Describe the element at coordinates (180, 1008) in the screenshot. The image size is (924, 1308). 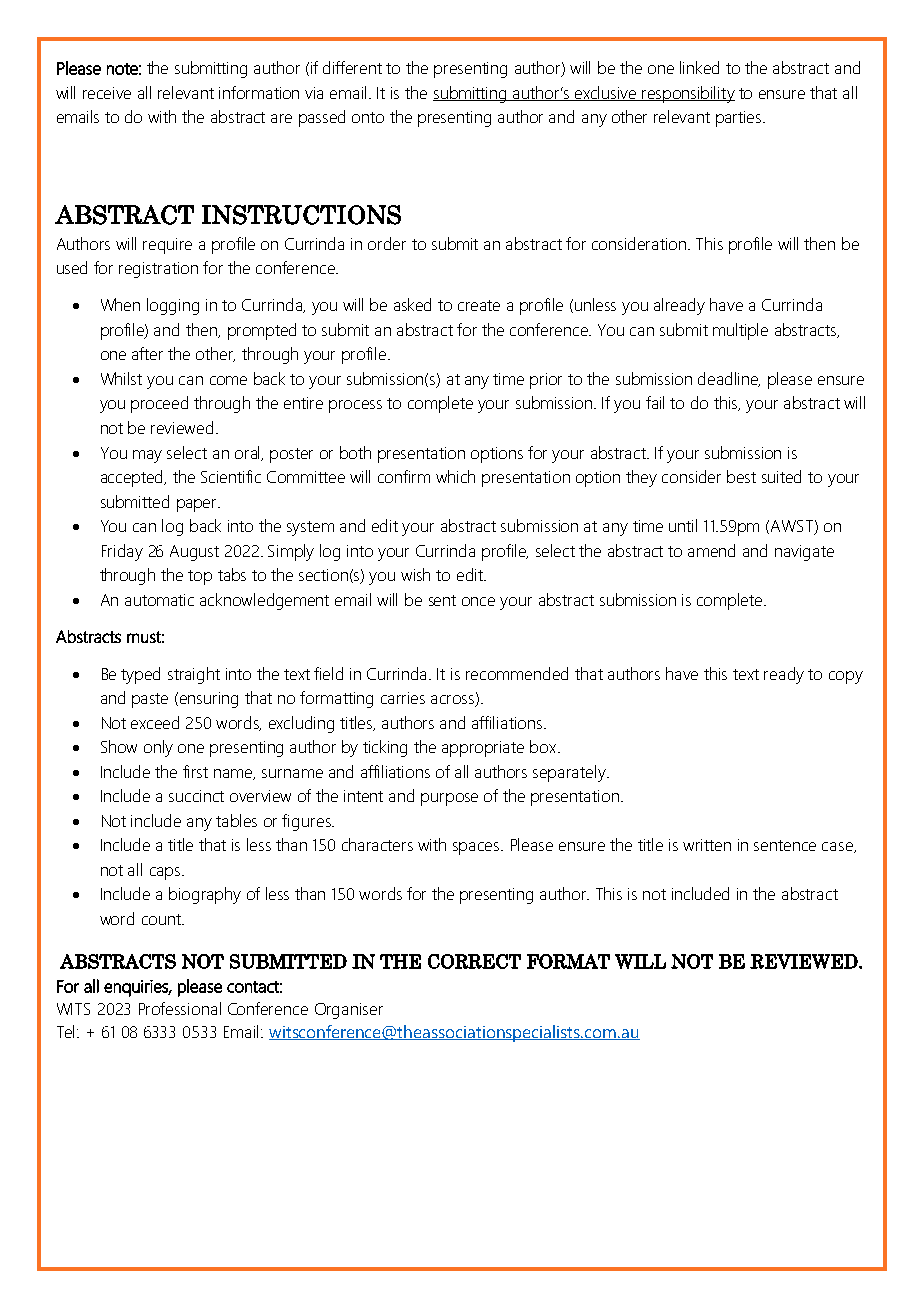
I see `Professional` at that location.
